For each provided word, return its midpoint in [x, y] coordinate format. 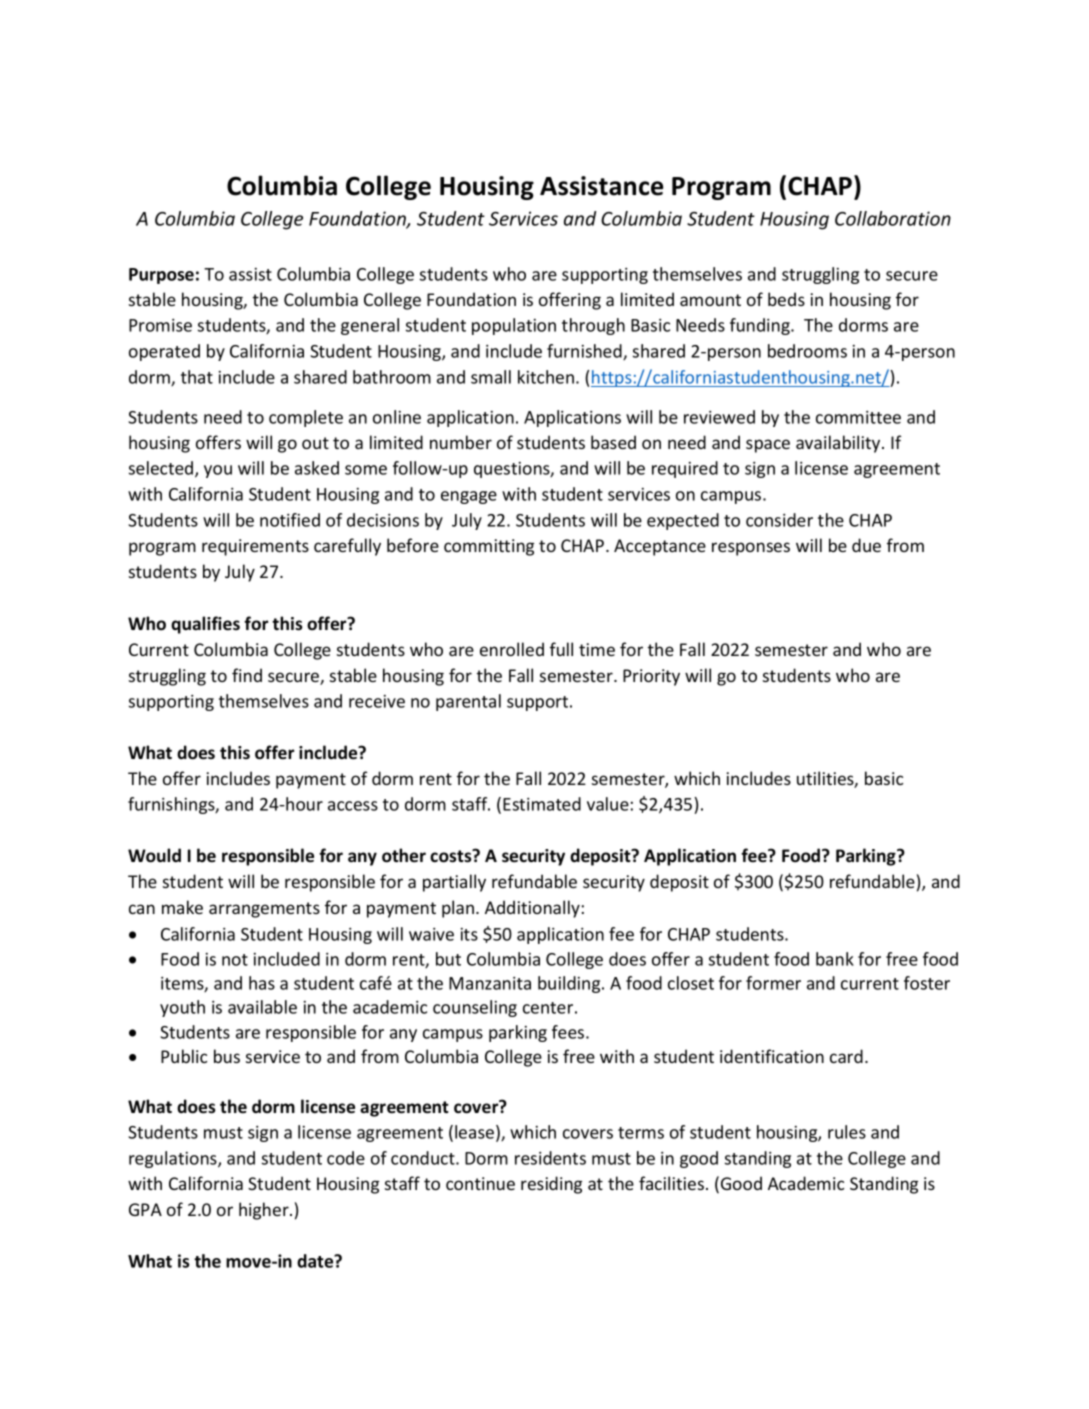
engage [469, 497]
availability [839, 444]
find [247, 675]
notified [290, 520]
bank [835, 959]
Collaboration [893, 218]
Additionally [532, 909]
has [262, 983]
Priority [651, 677]
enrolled [512, 649]
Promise [160, 325]
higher [265, 1211]
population [514, 326]
